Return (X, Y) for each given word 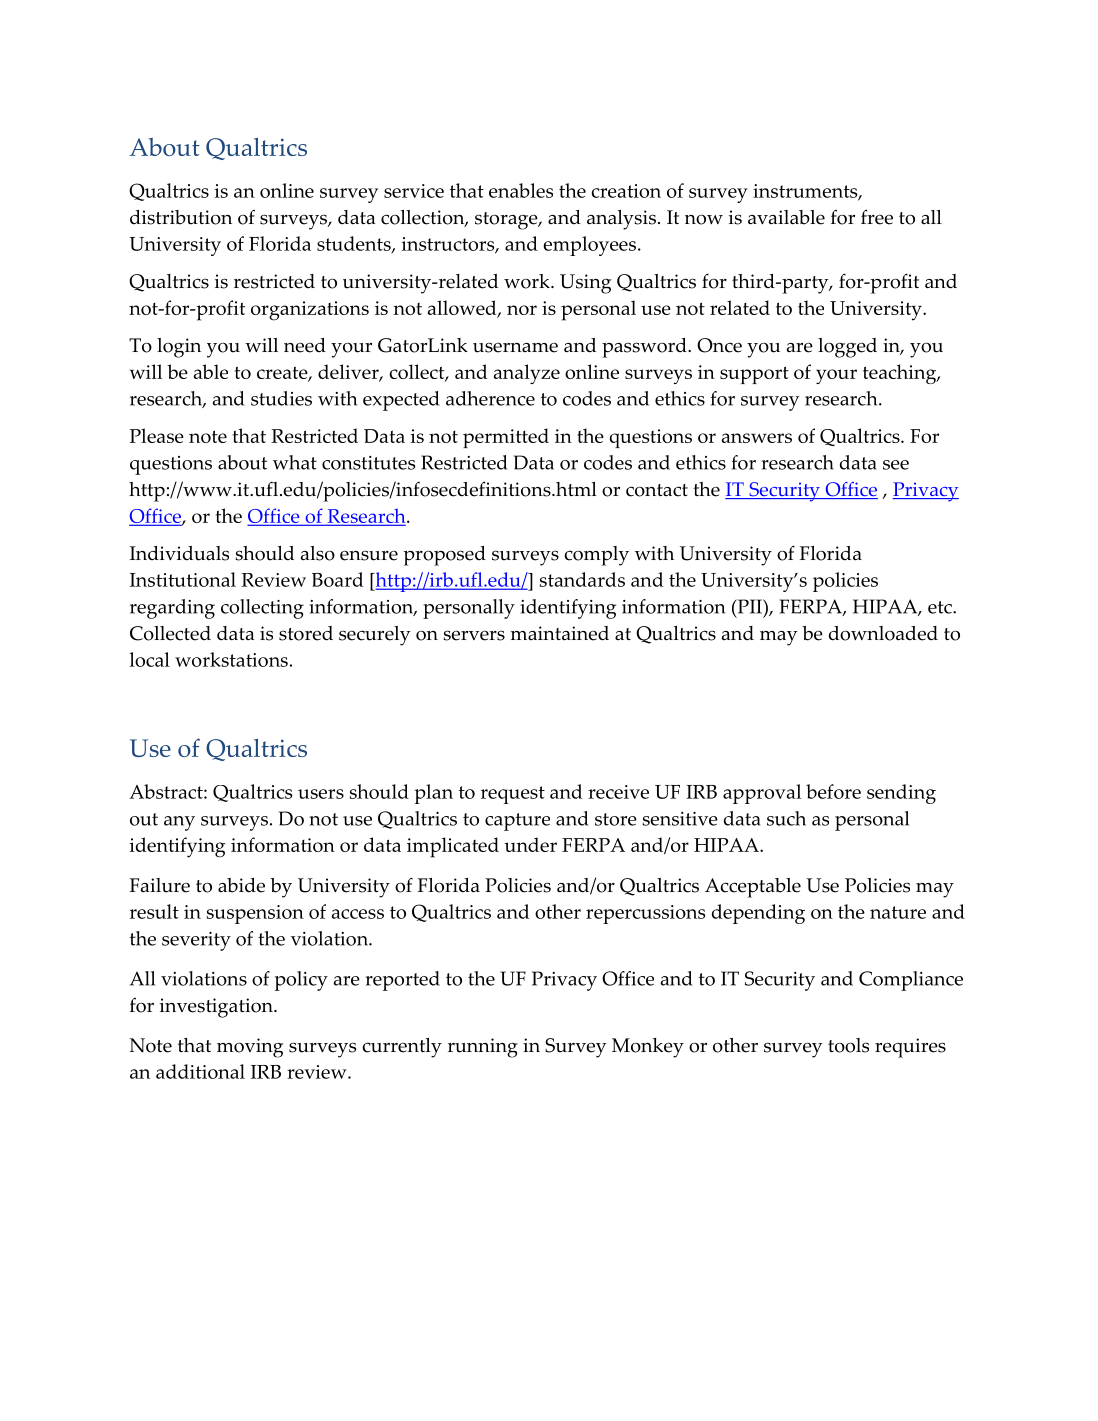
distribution (181, 217)
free (877, 217)
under (530, 844)
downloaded (883, 633)
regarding (172, 609)
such (786, 818)
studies (281, 398)
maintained (560, 633)
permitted (506, 438)
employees (591, 246)
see (896, 465)
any (179, 823)
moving (250, 1048)
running (483, 1048)
